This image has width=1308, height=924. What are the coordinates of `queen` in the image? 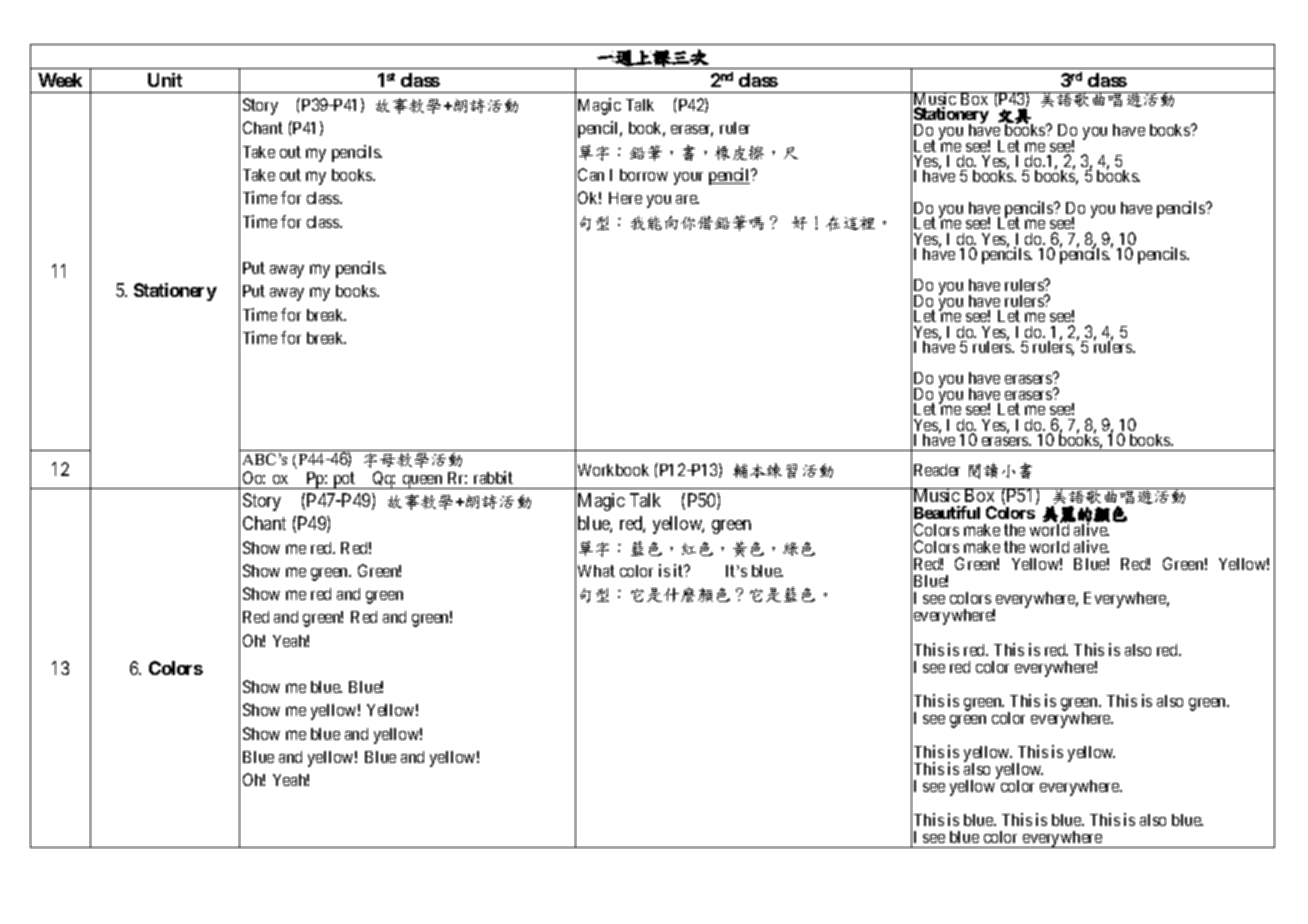 It's located at (422, 482).
